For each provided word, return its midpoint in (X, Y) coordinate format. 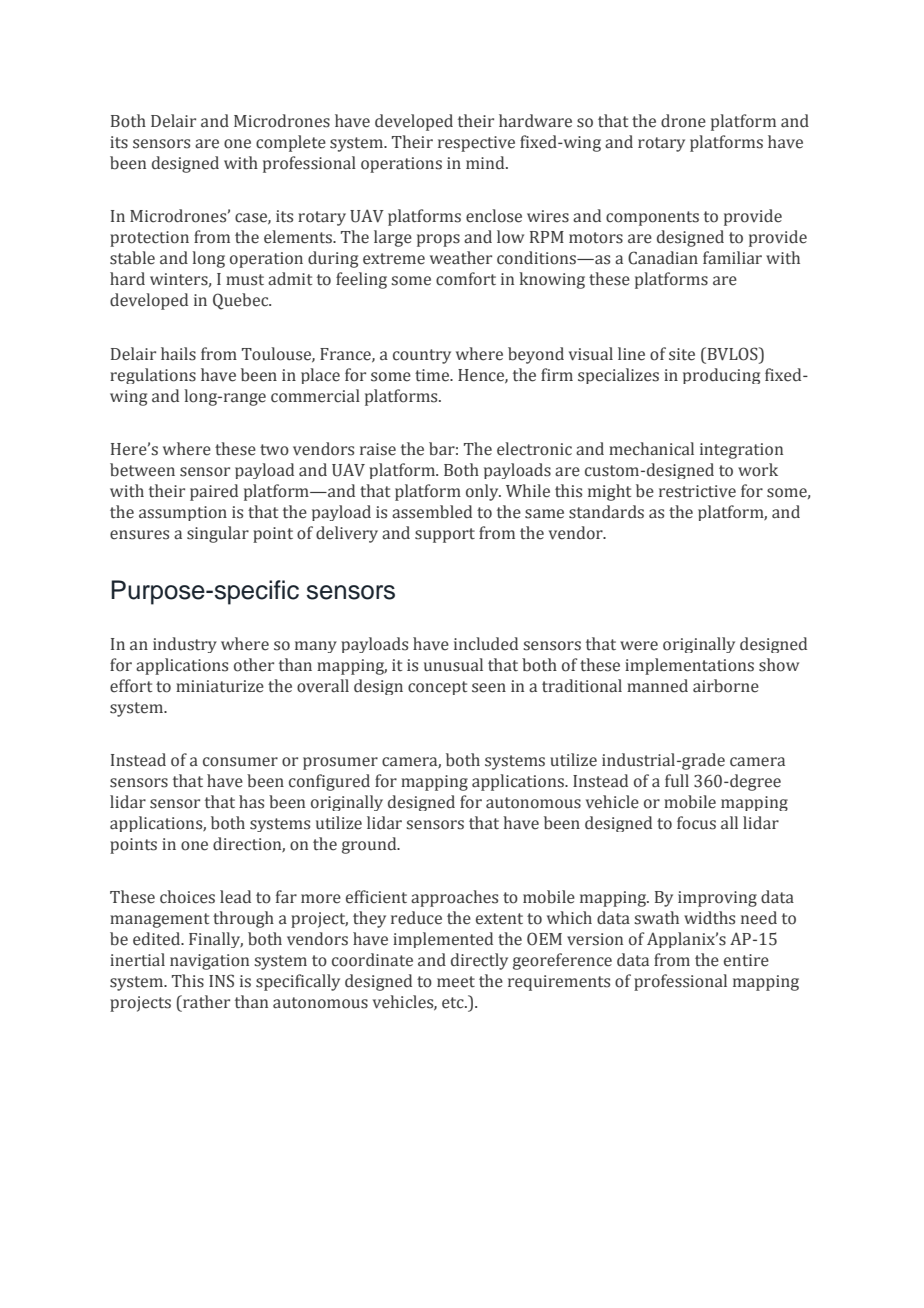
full (677, 780)
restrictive (697, 491)
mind (486, 162)
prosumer (340, 763)
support (445, 535)
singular (218, 534)
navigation (209, 962)
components (652, 218)
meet (456, 982)
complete (291, 143)
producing (721, 376)
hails (178, 354)
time (433, 375)
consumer (240, 762)
